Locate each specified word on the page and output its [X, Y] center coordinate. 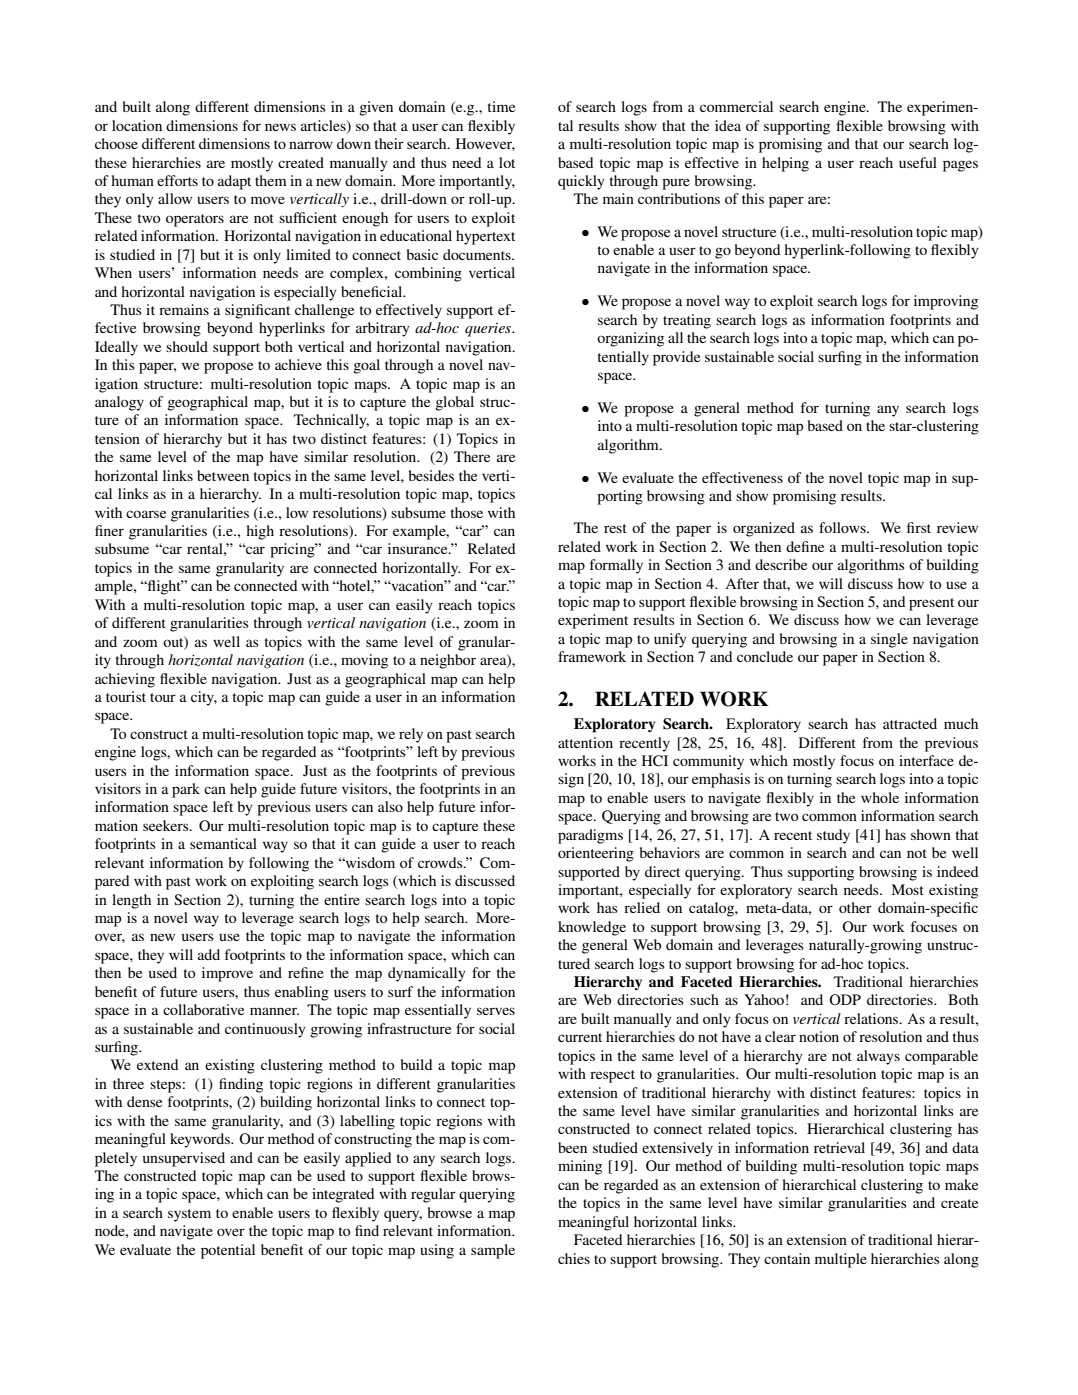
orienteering [596, 854]
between [223, 475]
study [833, 836]
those [467, 512]
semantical [223, 843]
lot [507, 162]
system [189, 1215]
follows [843, 527]
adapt [234, 182]
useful [918, 162]
